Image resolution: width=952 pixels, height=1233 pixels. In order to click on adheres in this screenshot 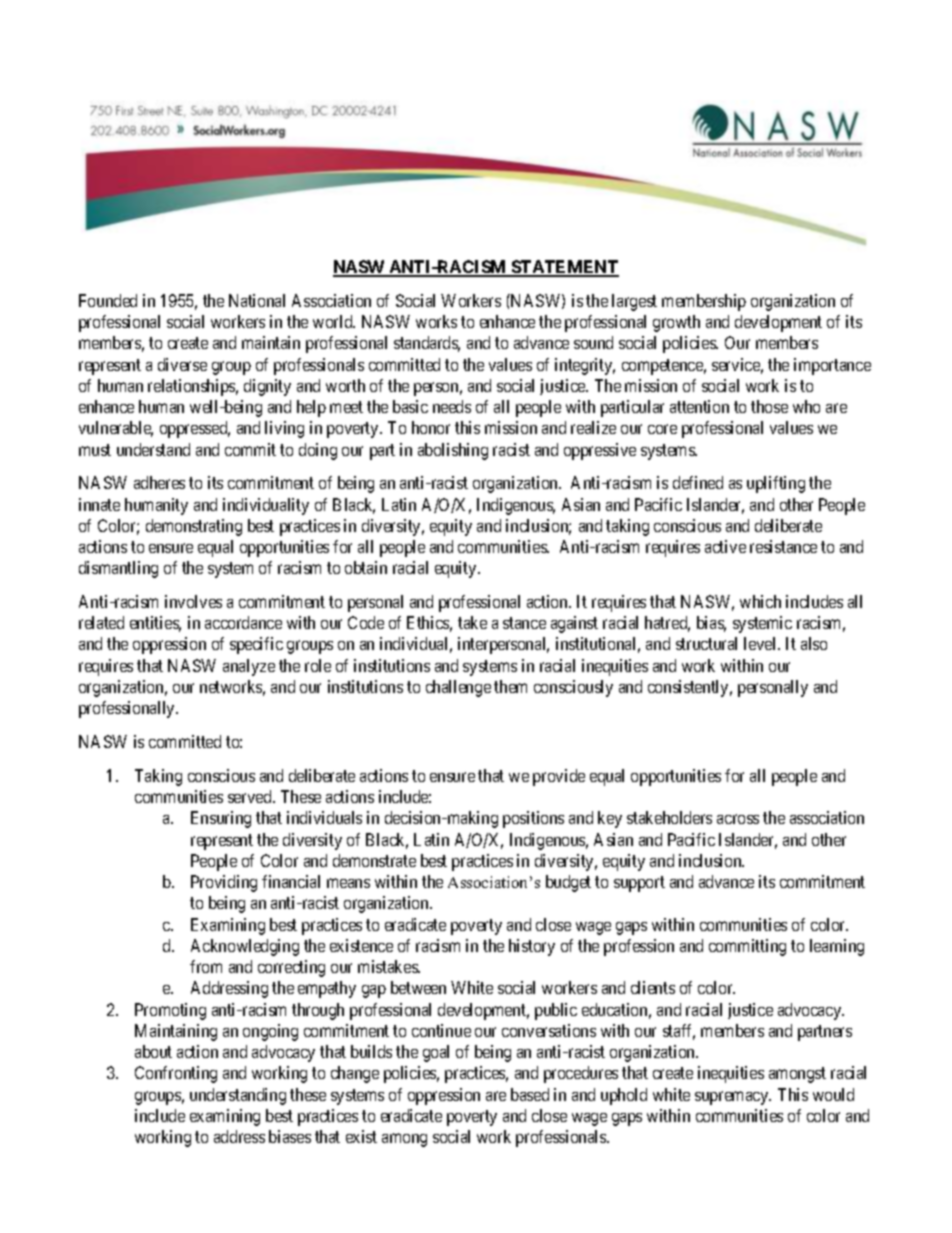, I will do `click(159, 482)`.
